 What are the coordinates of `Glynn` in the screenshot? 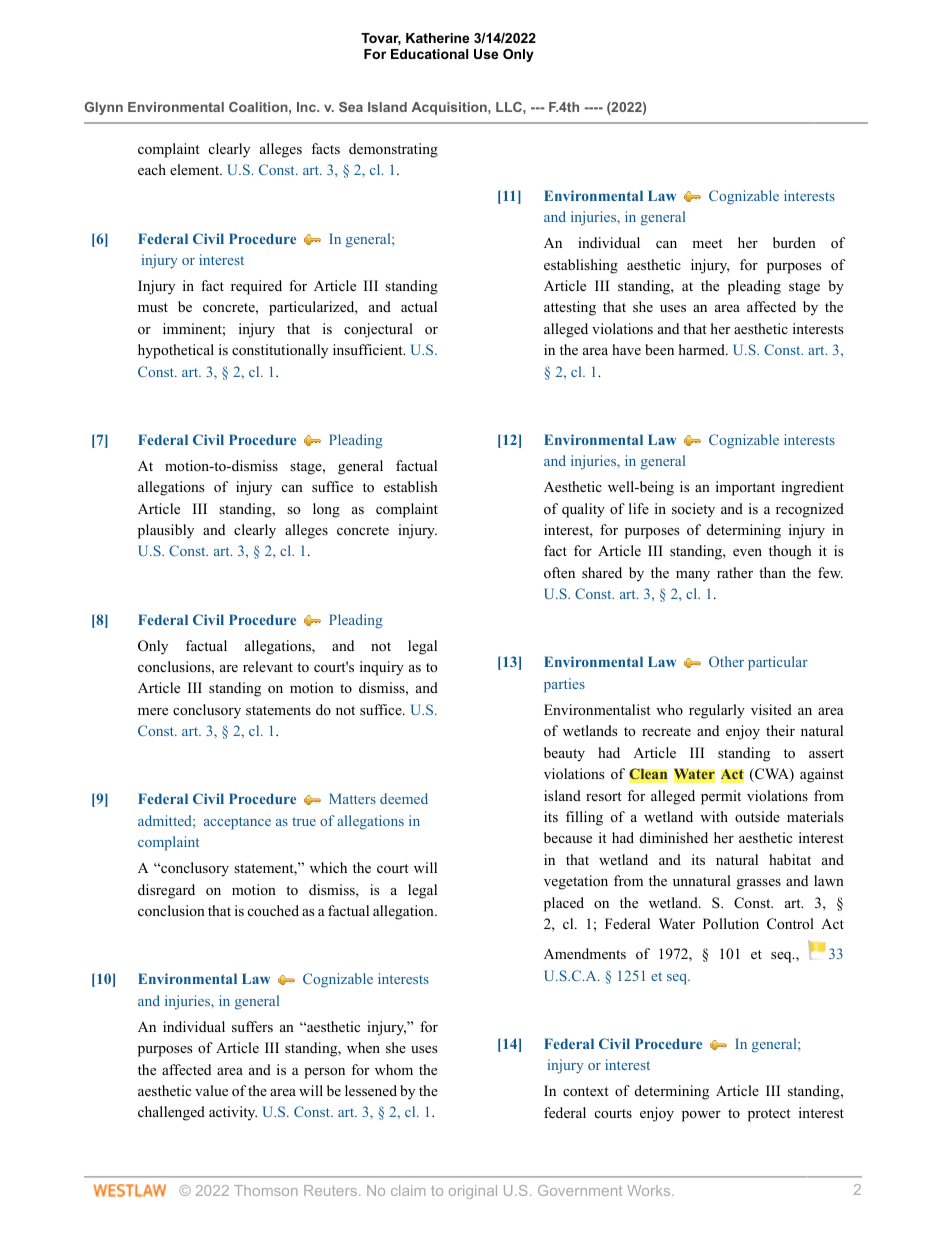 It's located at (104, 108).
